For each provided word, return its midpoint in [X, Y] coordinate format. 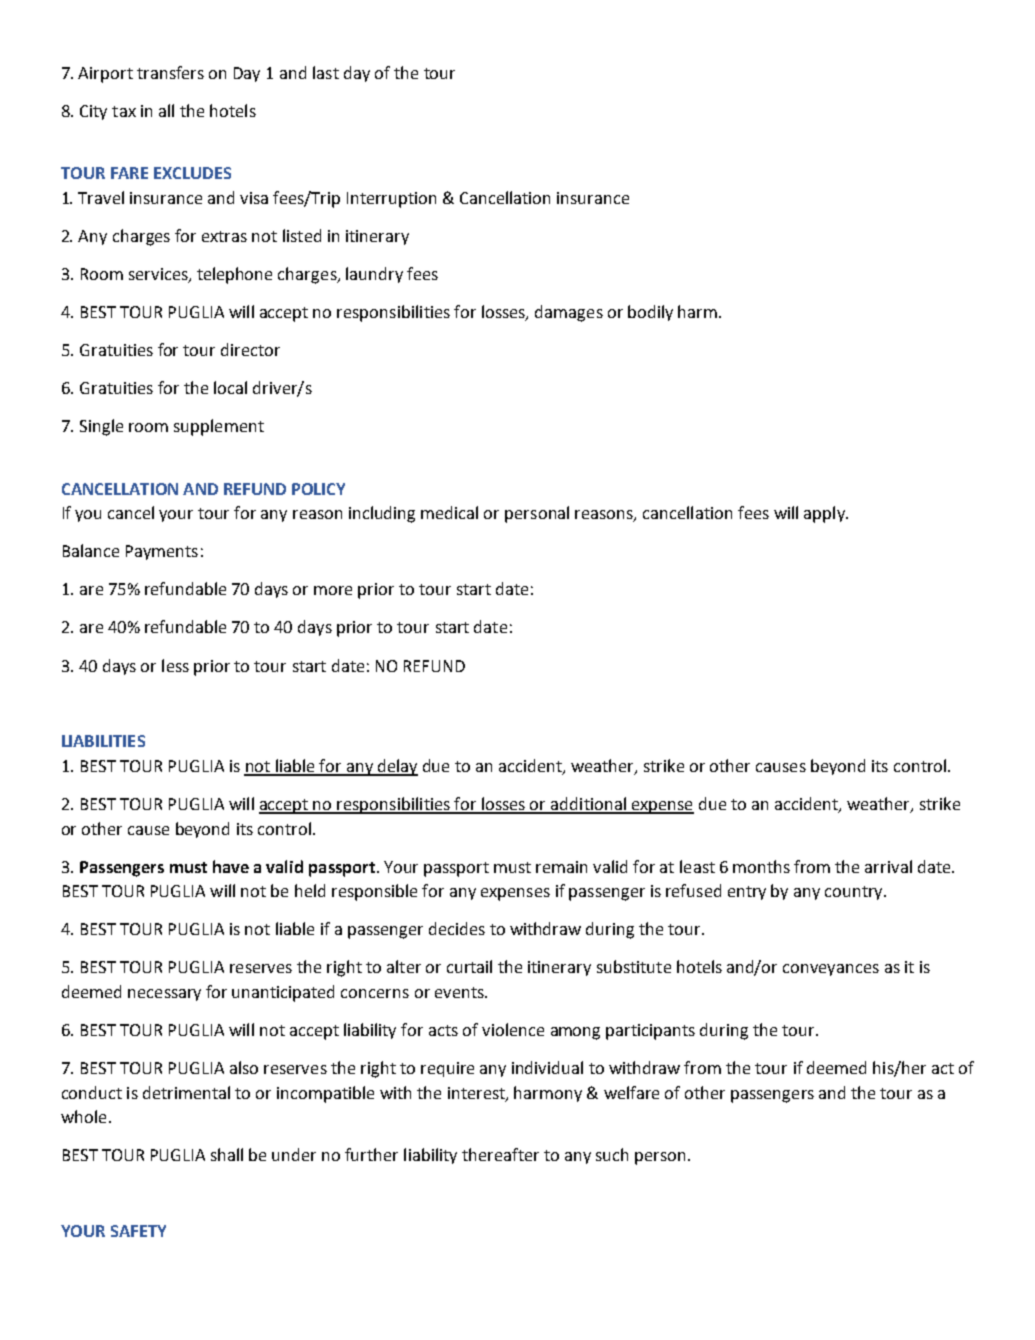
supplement [219, 427]
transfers [170, 72]
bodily [650, 313]
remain [561, 867]
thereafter [500, 1154]
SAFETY [138, 1231]
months [761, 866]
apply [825, 514]
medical [449, 512]
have [231, 866]
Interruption [391, 200]
